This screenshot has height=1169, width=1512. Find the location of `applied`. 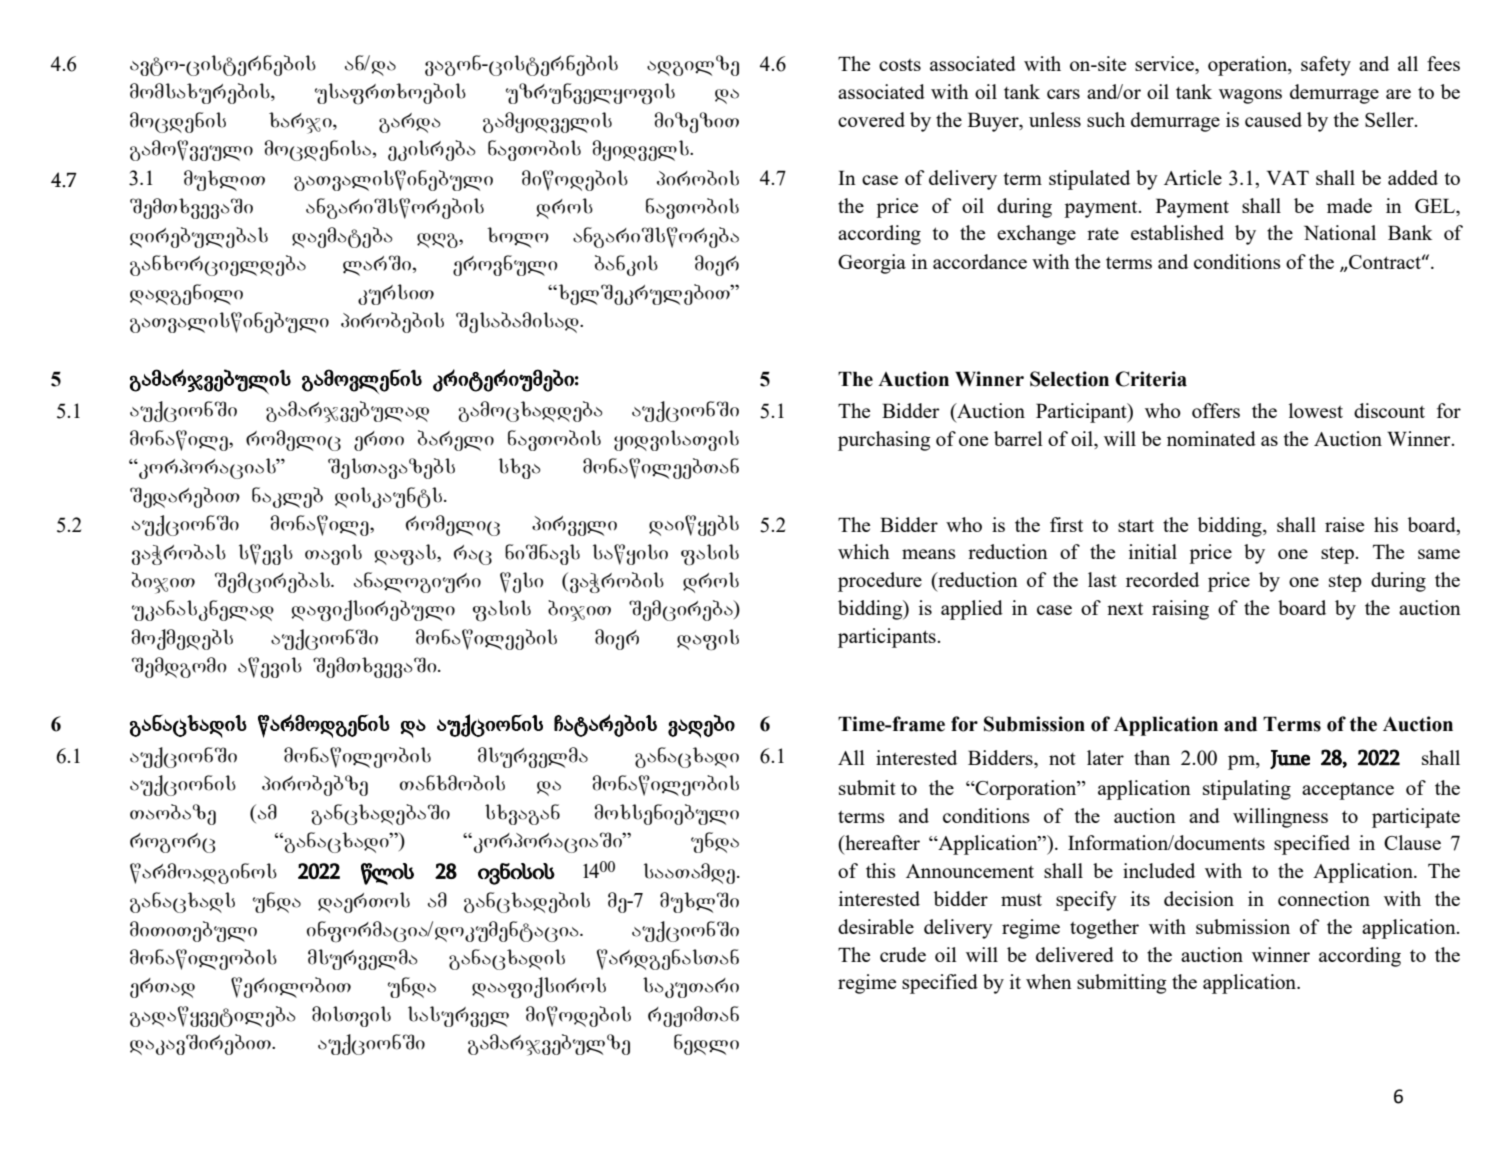

applied is located at coordinates (972, 610).
